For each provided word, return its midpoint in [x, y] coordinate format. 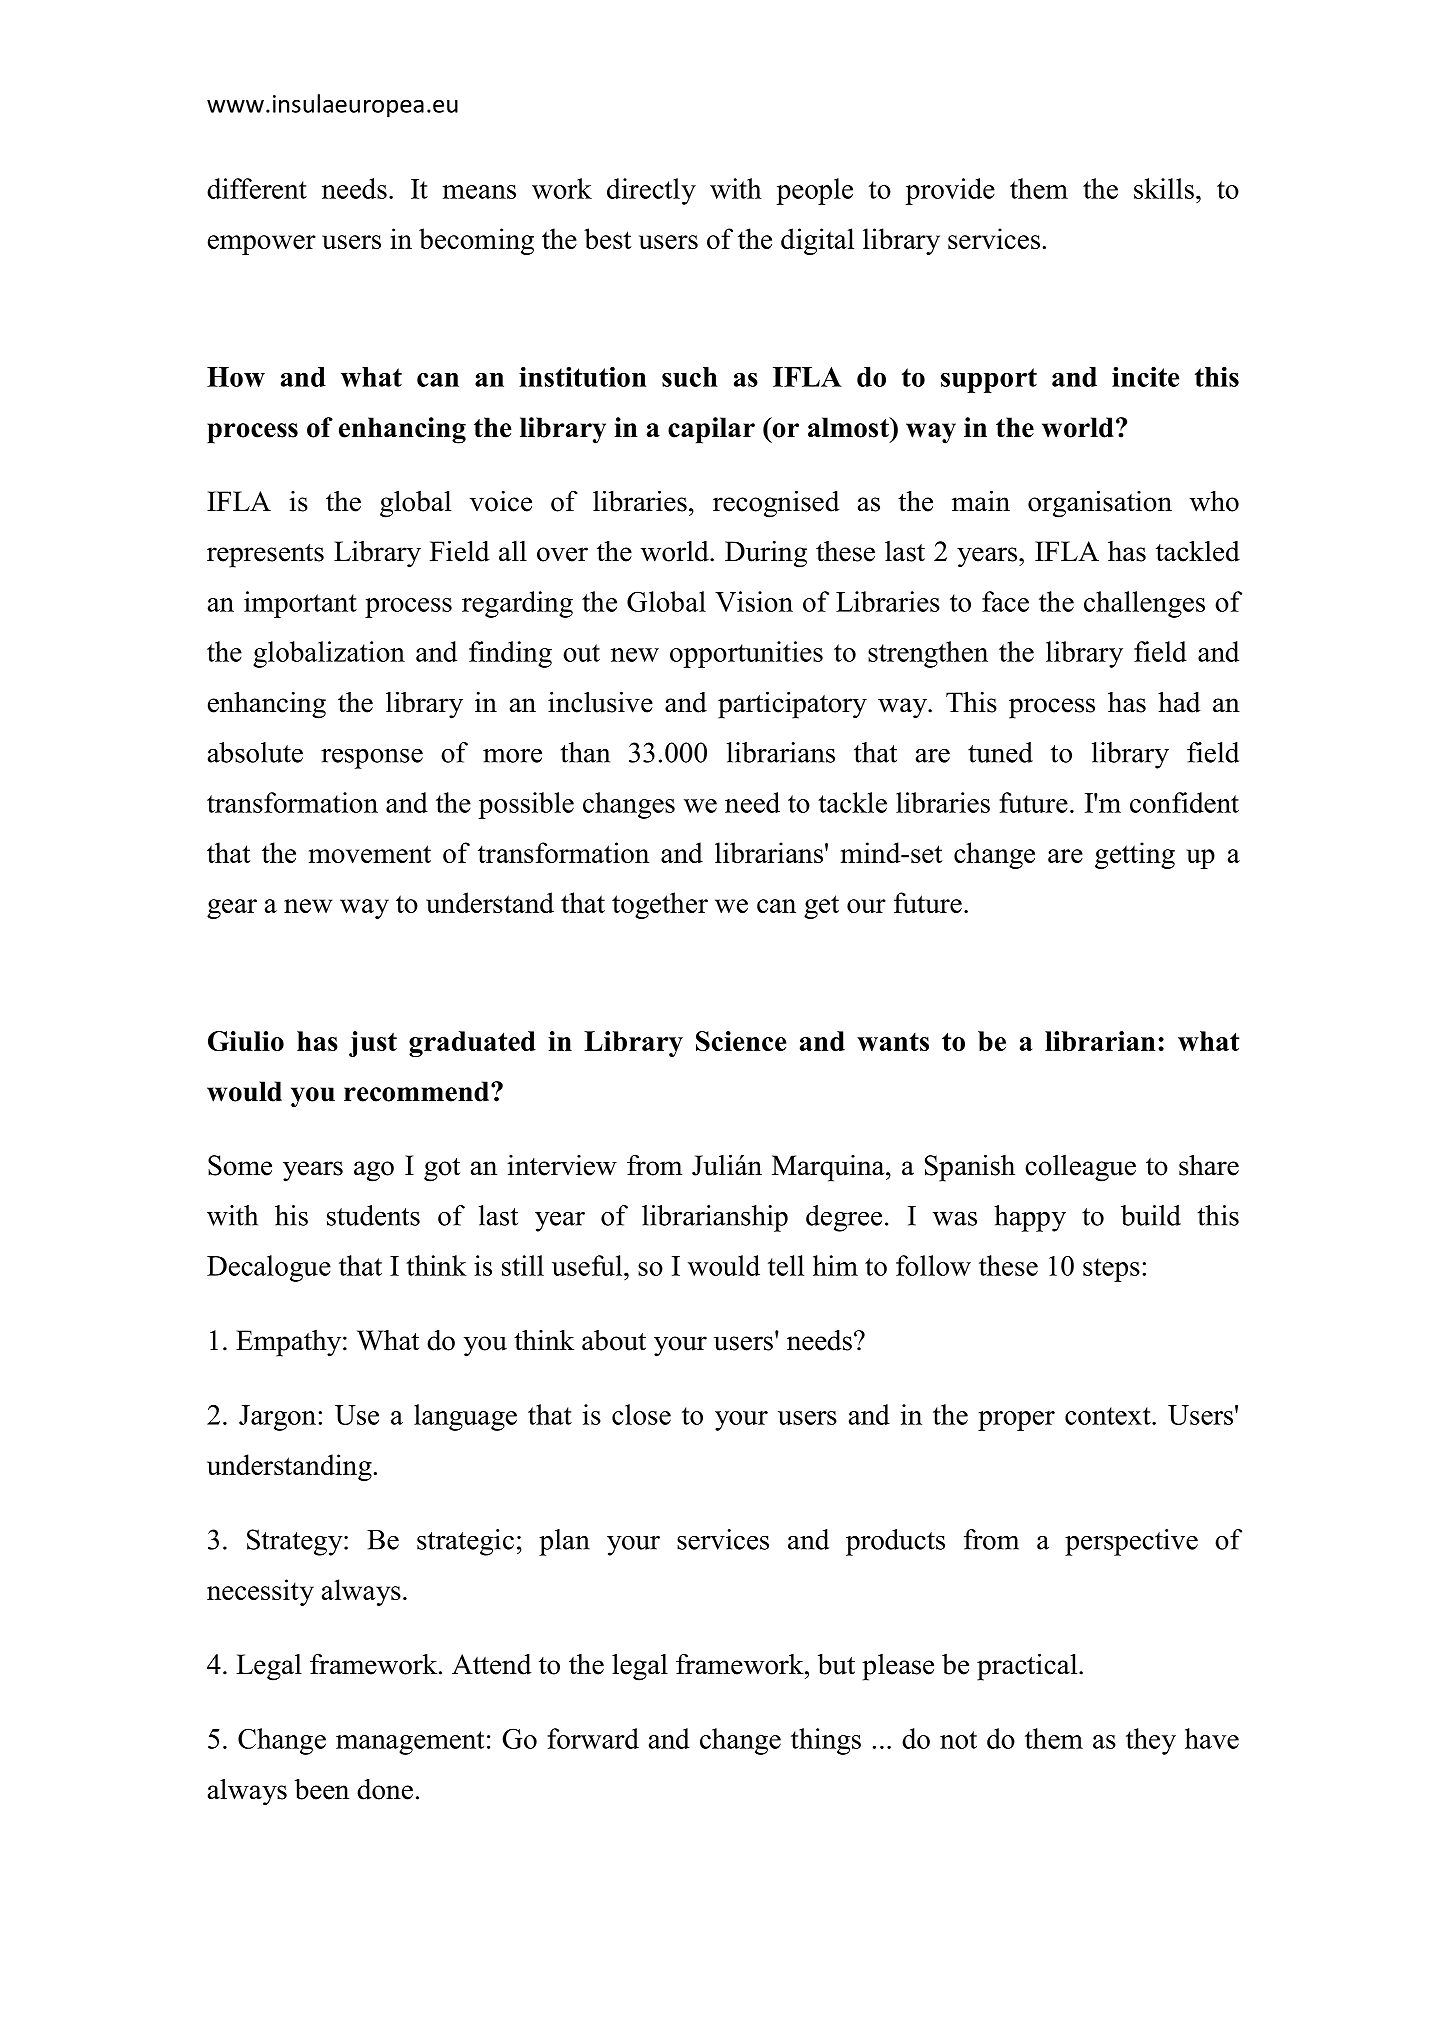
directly [651, 191]
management [410, 1743]
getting [1135, 855]
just [373, 1044]
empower [262, 245]
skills [1164, 188]
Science [741, 1041]
